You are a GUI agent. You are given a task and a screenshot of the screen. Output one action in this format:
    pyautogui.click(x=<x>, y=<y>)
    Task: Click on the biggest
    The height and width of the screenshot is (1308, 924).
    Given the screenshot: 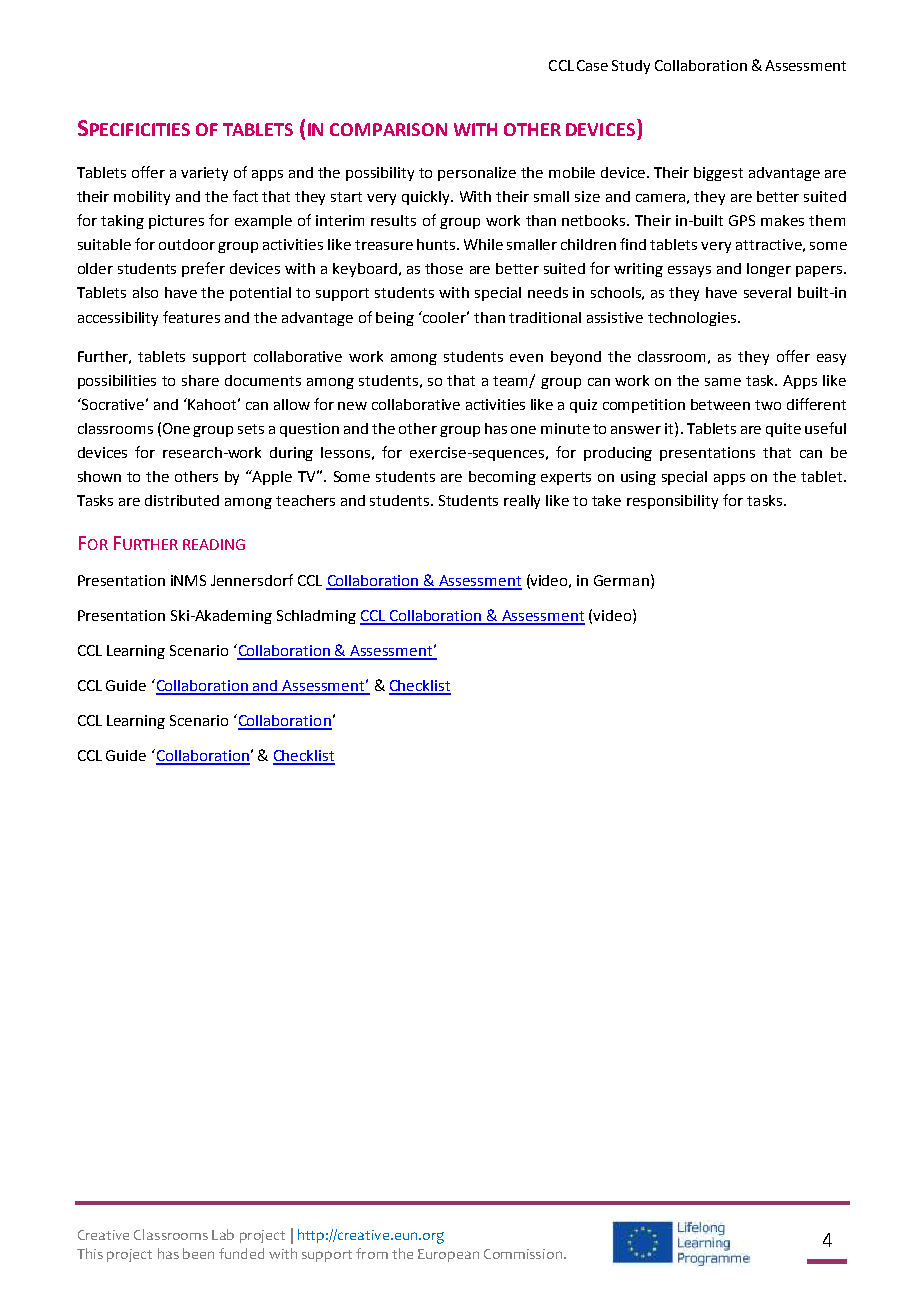 What is the action you would take?
    pyautogui.click(x=718, y=174)
